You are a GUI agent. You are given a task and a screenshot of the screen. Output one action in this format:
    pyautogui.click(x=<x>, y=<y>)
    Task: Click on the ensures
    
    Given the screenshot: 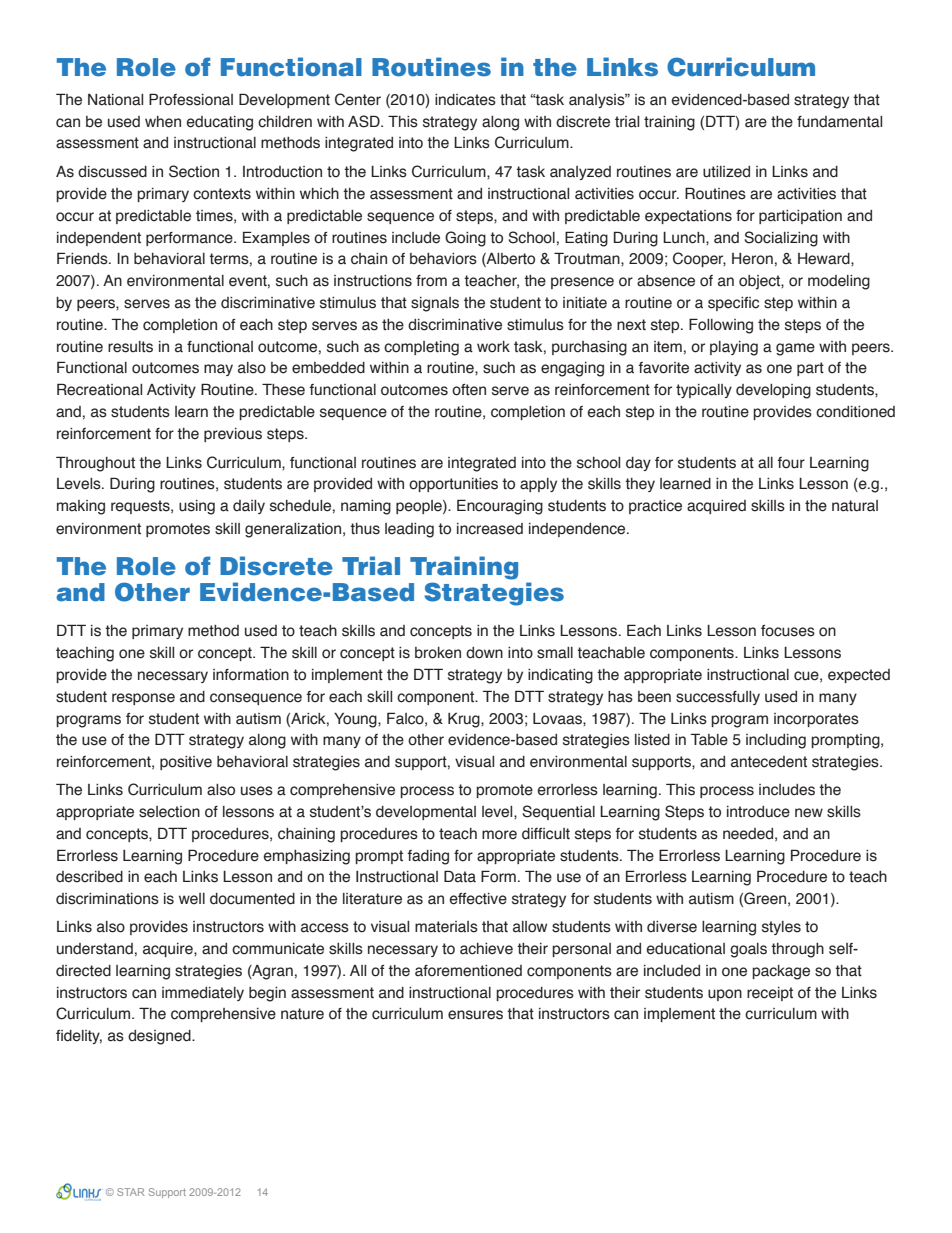 What is the action you would take?
    pyautogui.click(x=475, y=1015)
